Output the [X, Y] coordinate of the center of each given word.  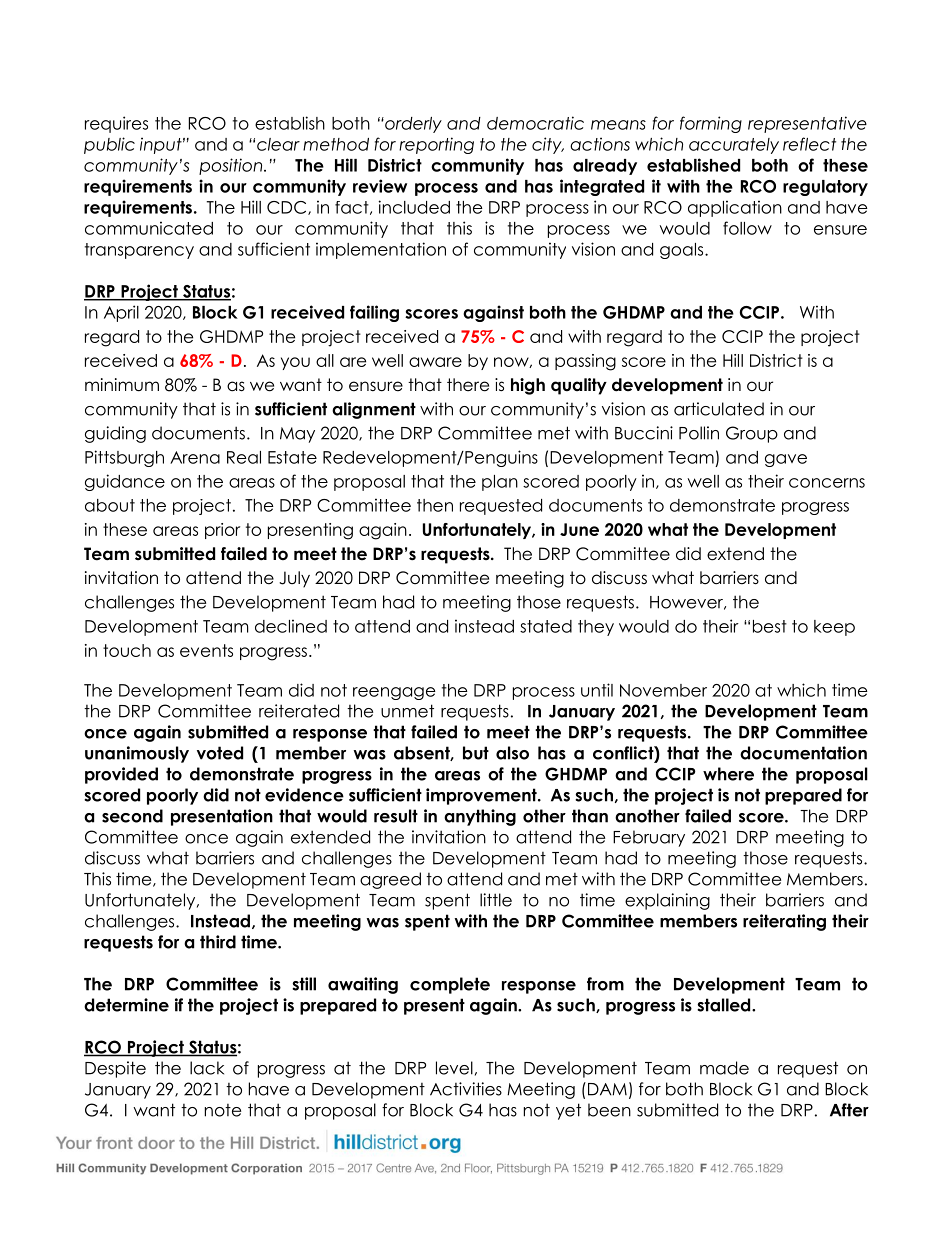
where [728, 774]
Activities [466, 1089]
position [232, 166]
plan [500, 483]
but [476, 753]
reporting [436, 145]
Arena [195, 457]
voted [220, 753]
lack [207, 1068]
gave [786, 460]
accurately [734, 146]
